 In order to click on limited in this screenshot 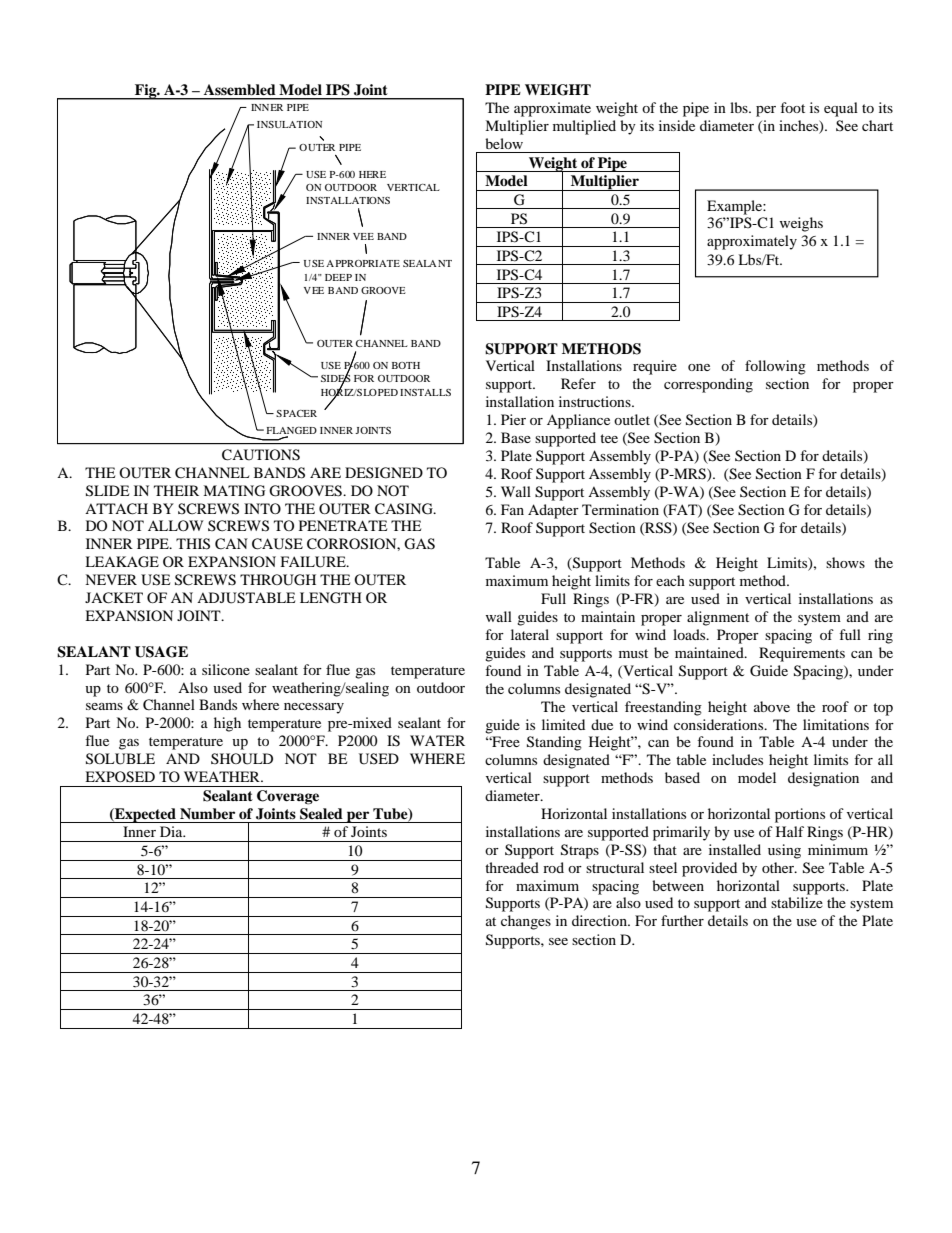, I will do `click(563, 724)`.
